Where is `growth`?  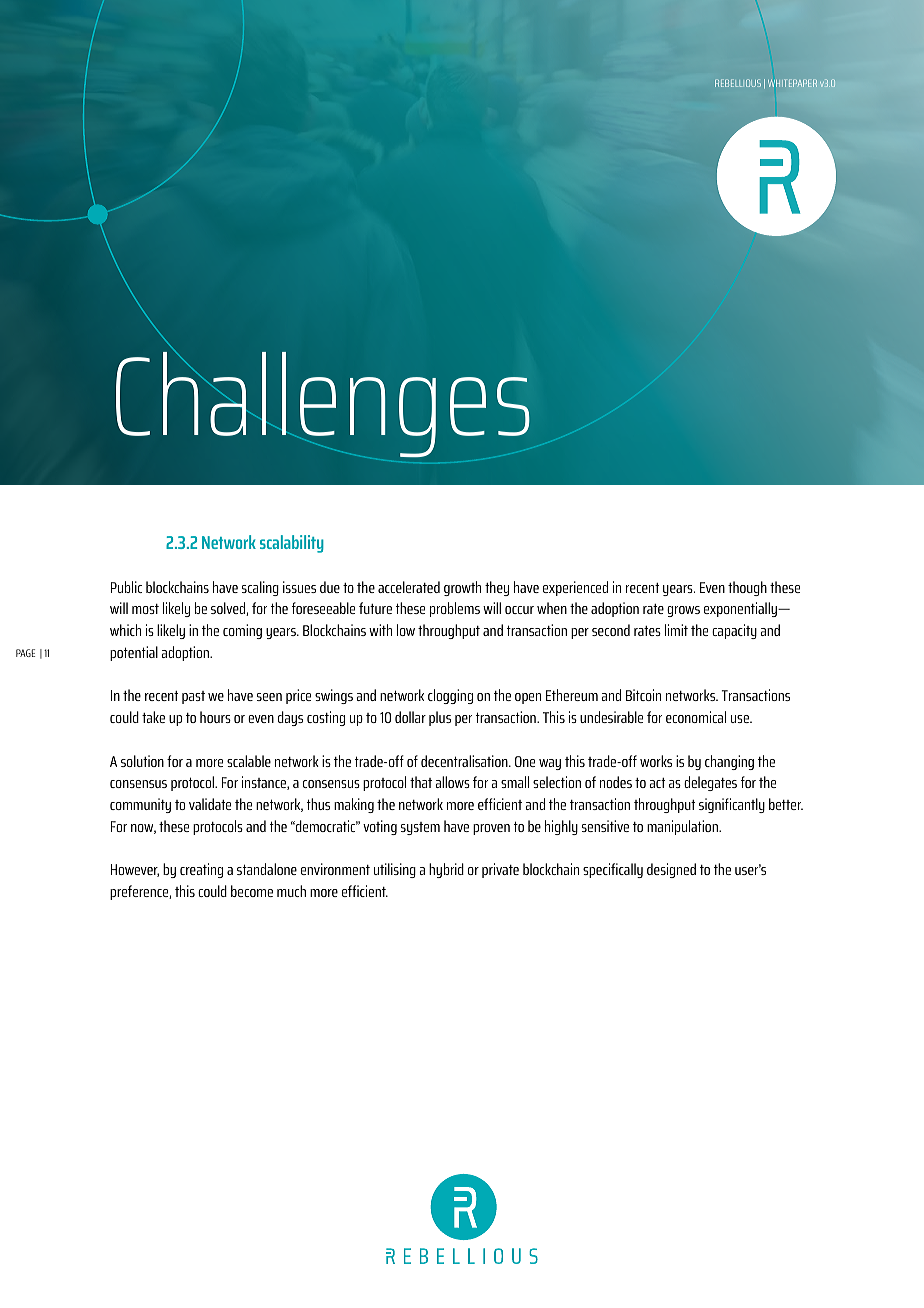 growth is located at coordinates (462, 588).
